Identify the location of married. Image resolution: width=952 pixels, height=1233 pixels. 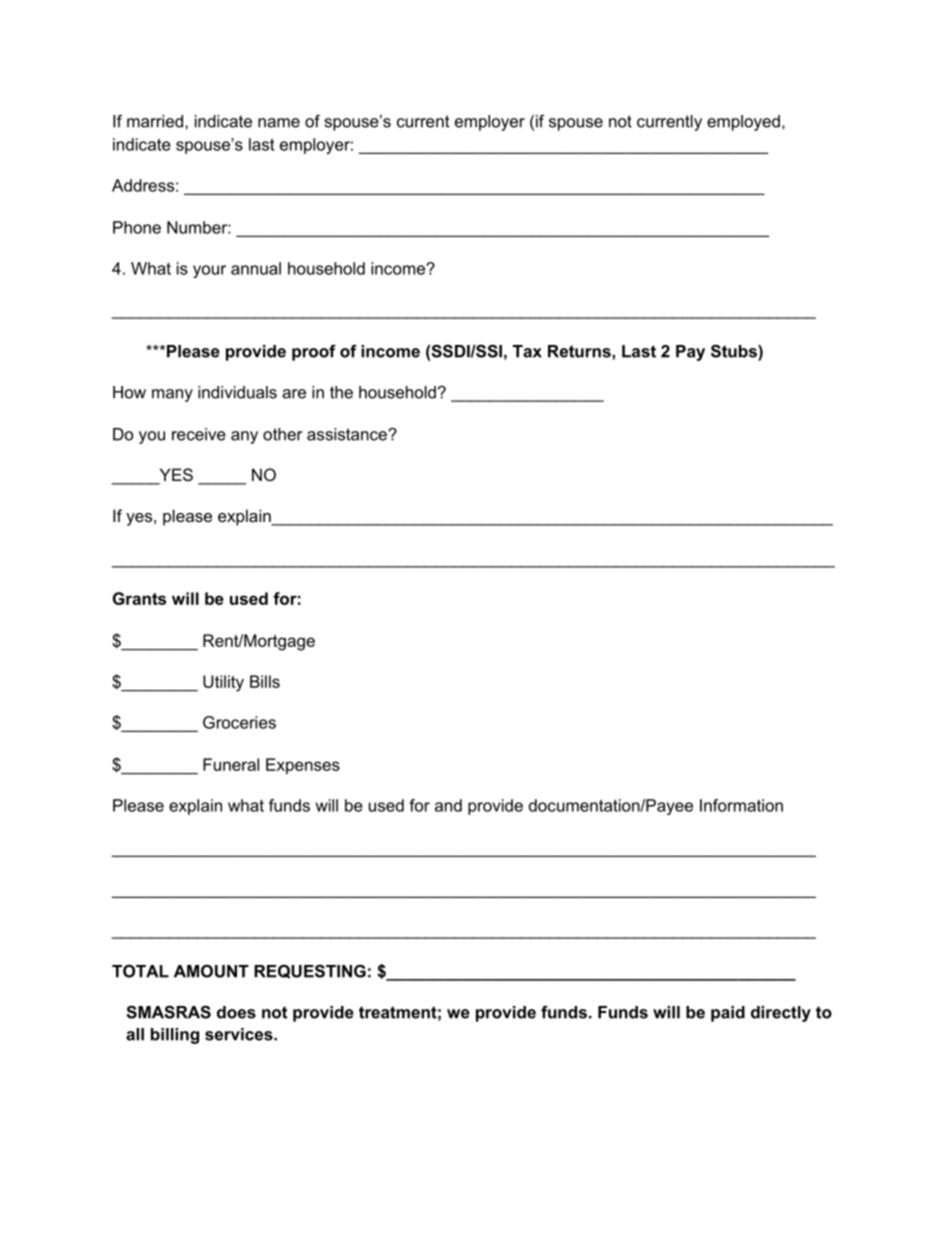
(155, 121).
